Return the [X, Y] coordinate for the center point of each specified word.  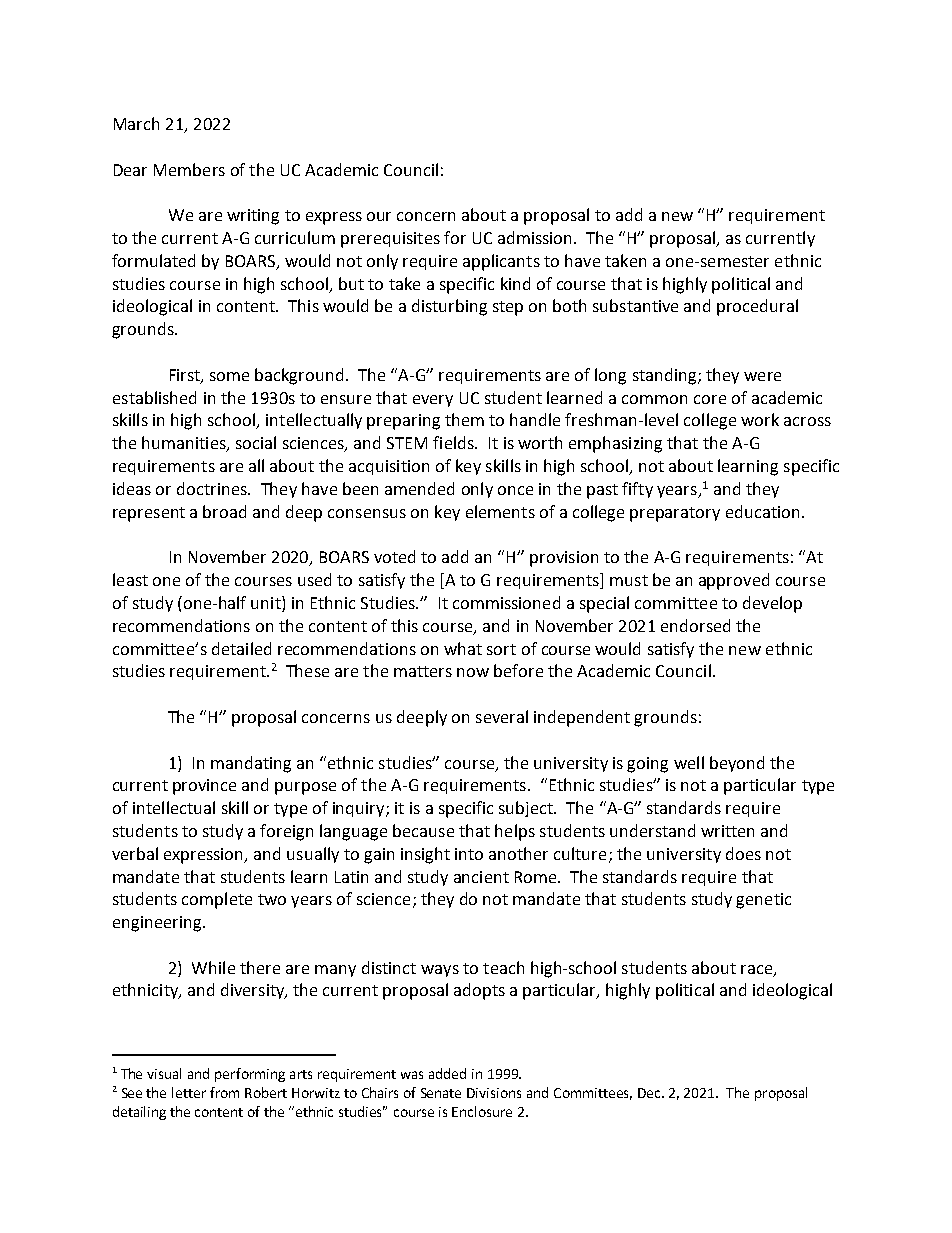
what [463, 648]
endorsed [695, 625]
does [743, 853]
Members [189, 169]
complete [217, 900]
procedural [757, 307]
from [224, 1092]
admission [536, 237]
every [433, 401]
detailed [241, 648]
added [447, 1073]
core [710, 399]
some [229, 376]
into [469, 854]
